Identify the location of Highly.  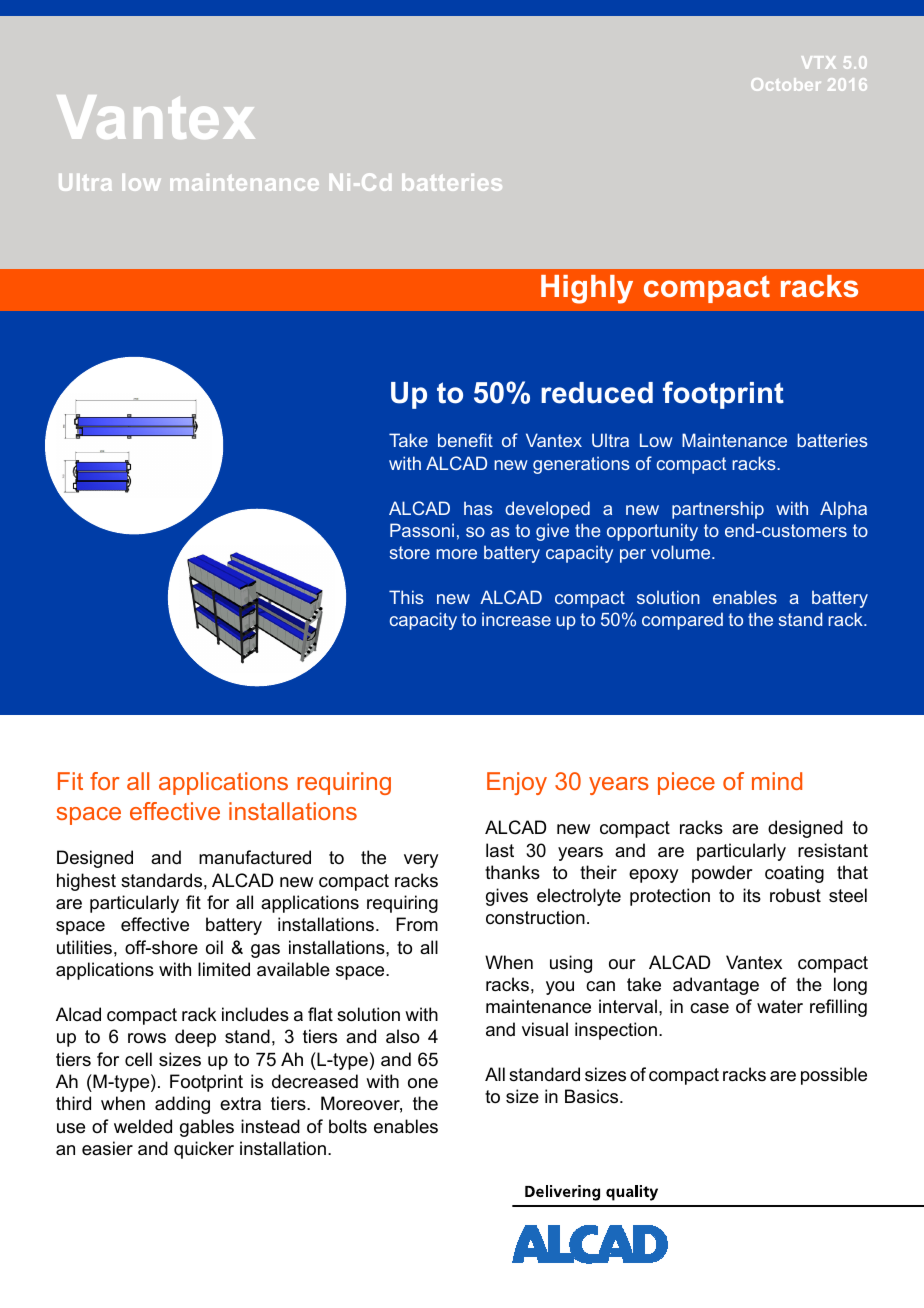
(587, 289).
